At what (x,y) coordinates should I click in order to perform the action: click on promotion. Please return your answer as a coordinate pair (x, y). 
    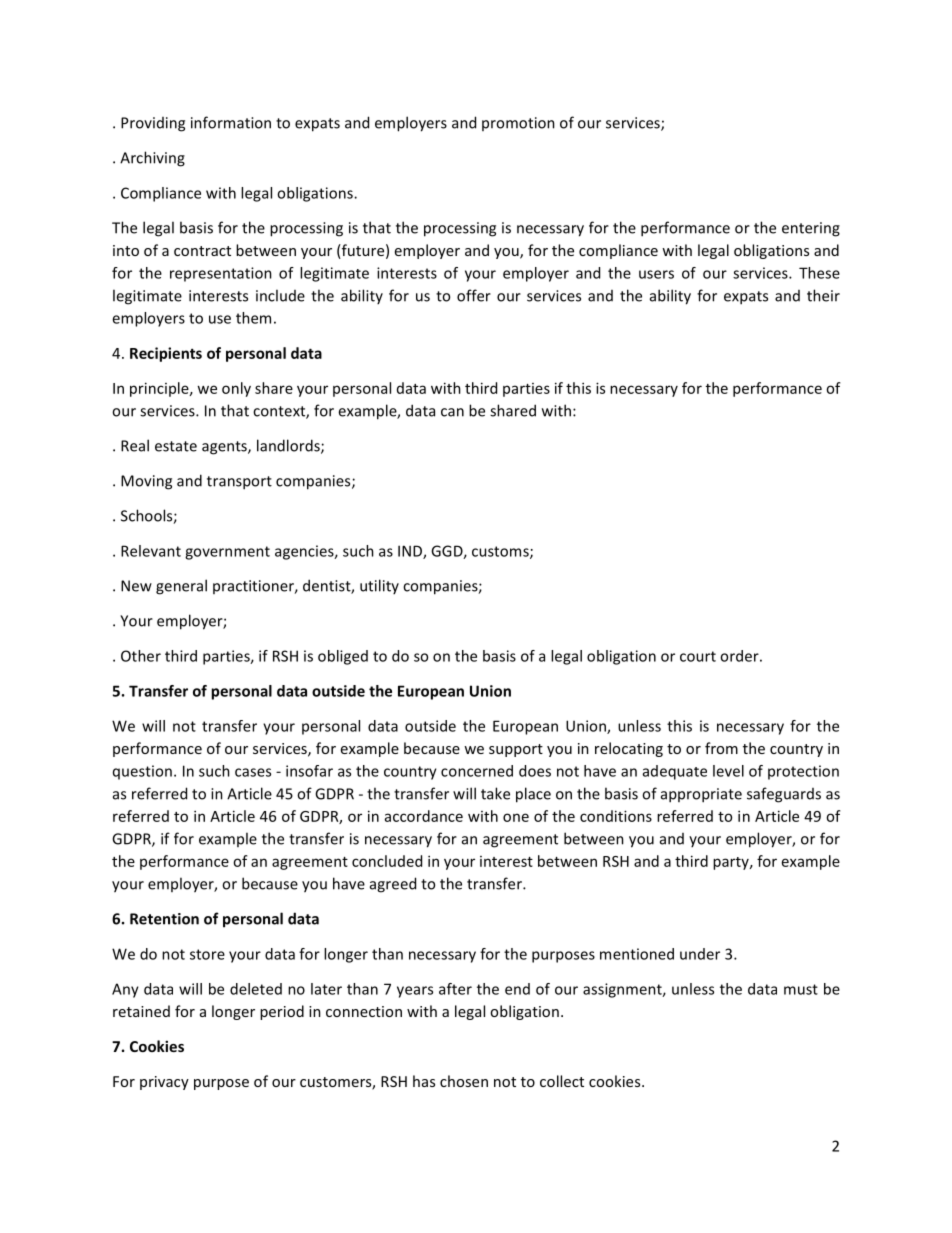
    Looking at the image, I should click on (518, 124).
